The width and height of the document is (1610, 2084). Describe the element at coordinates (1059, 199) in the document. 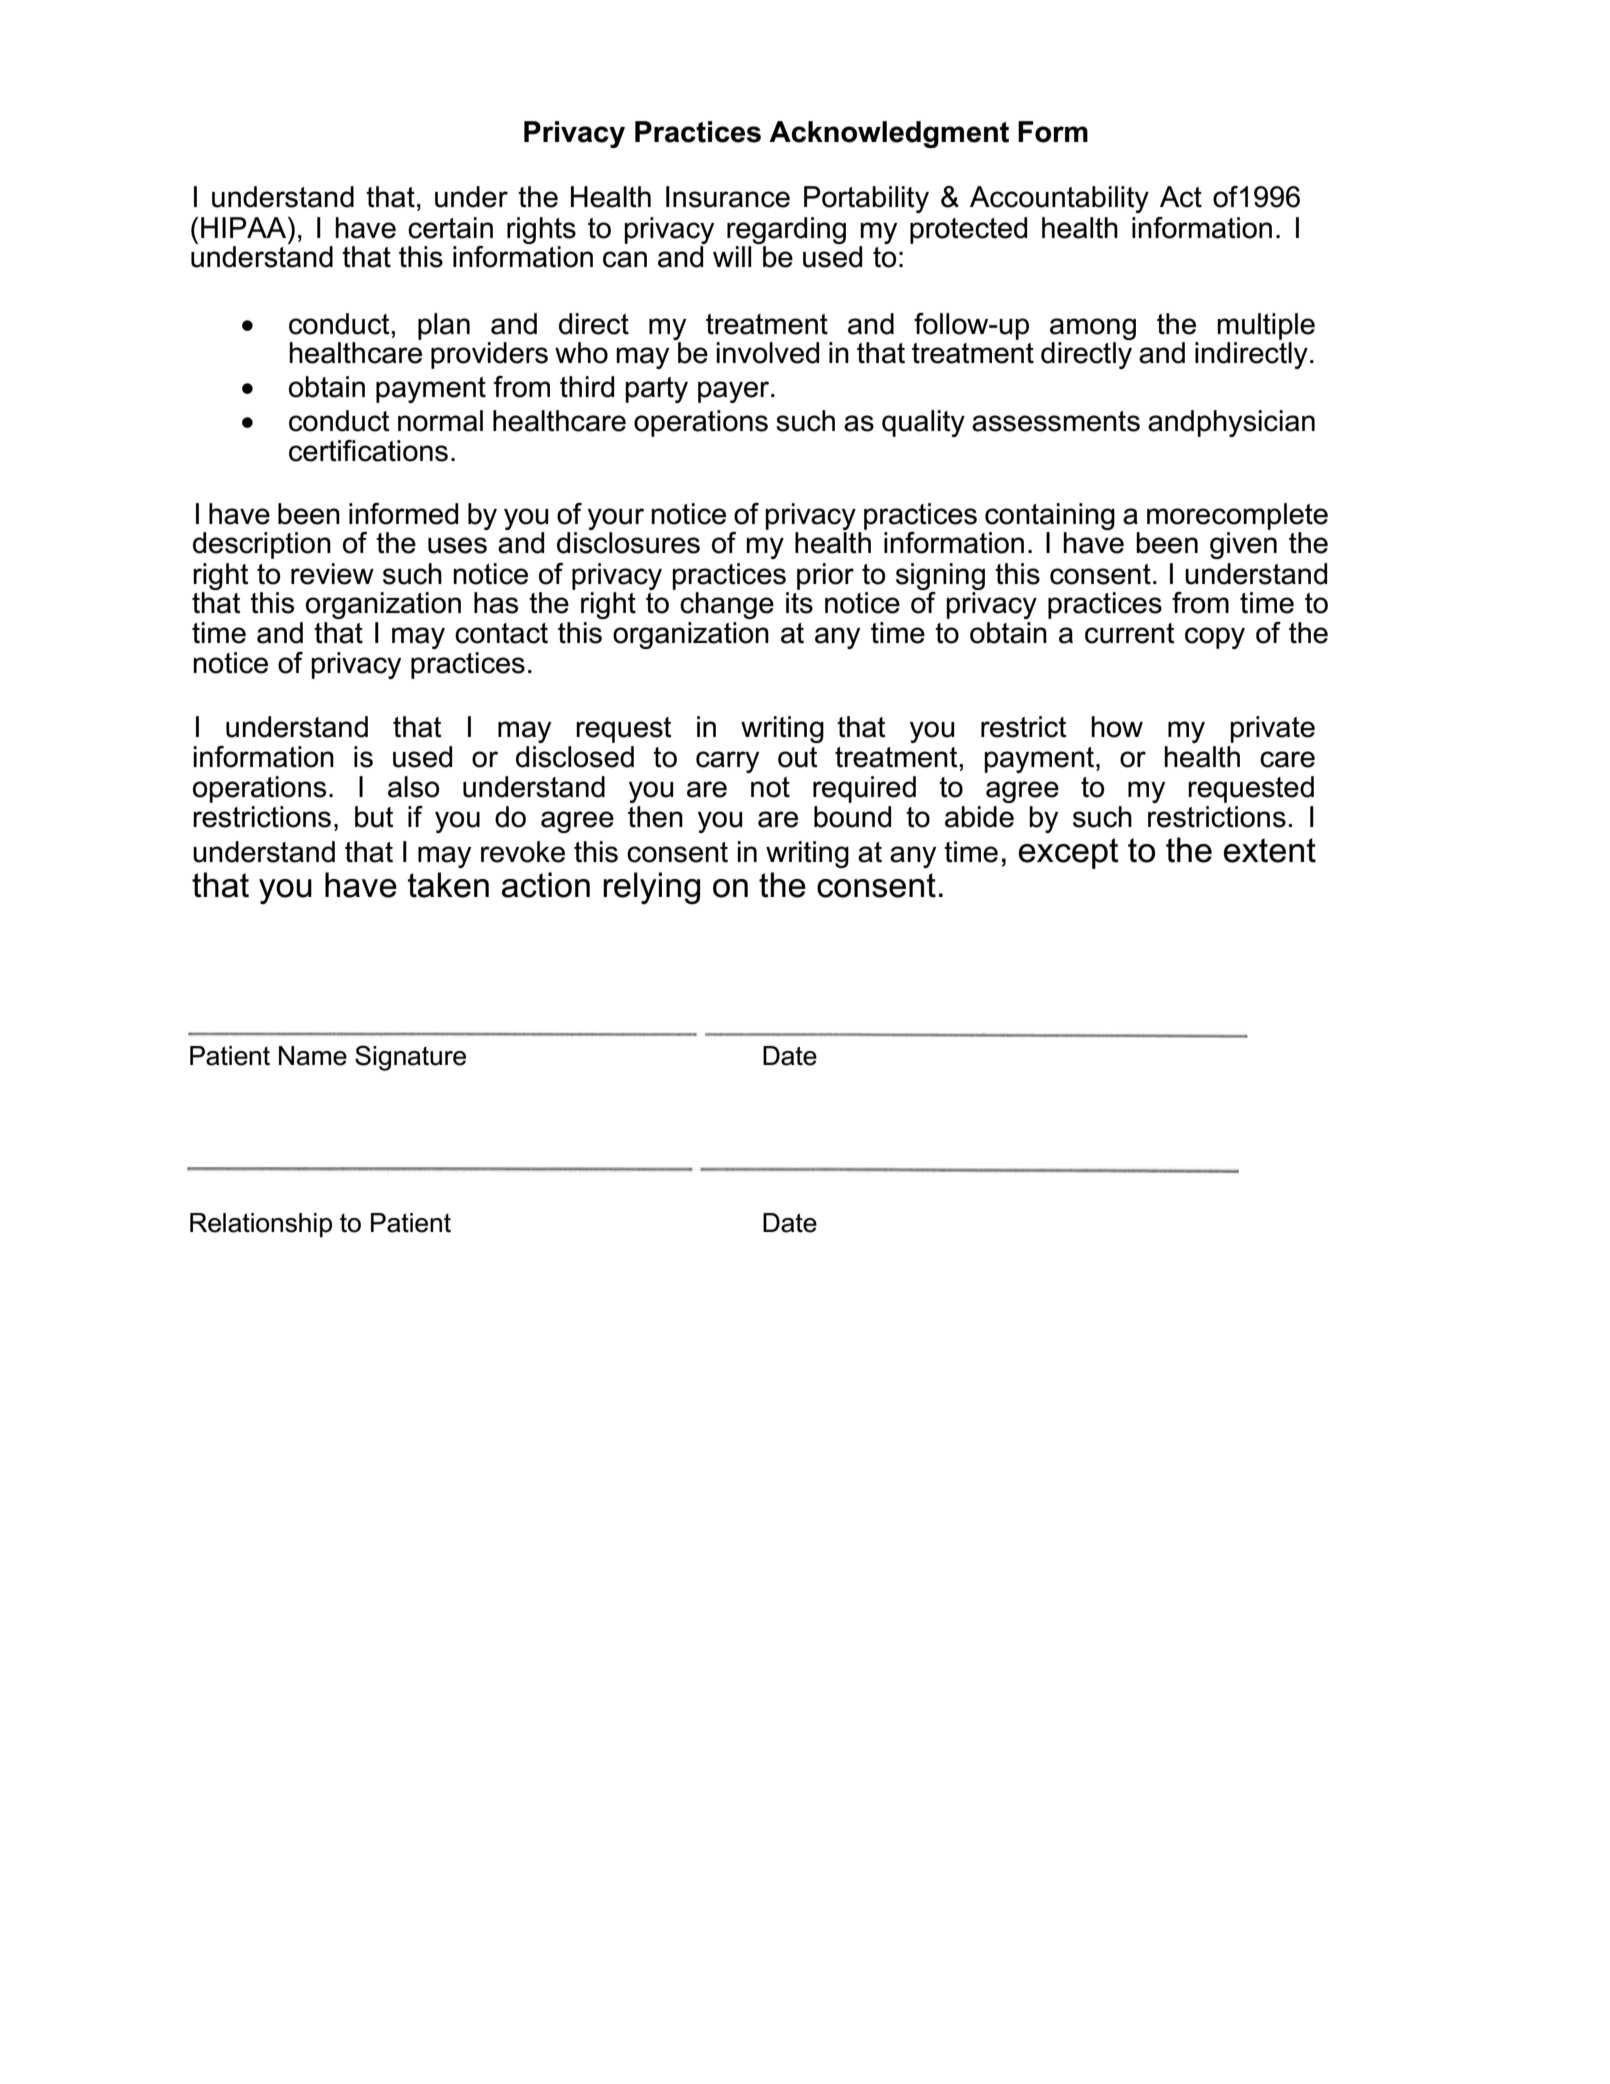

I see `Accountability` at that location.
